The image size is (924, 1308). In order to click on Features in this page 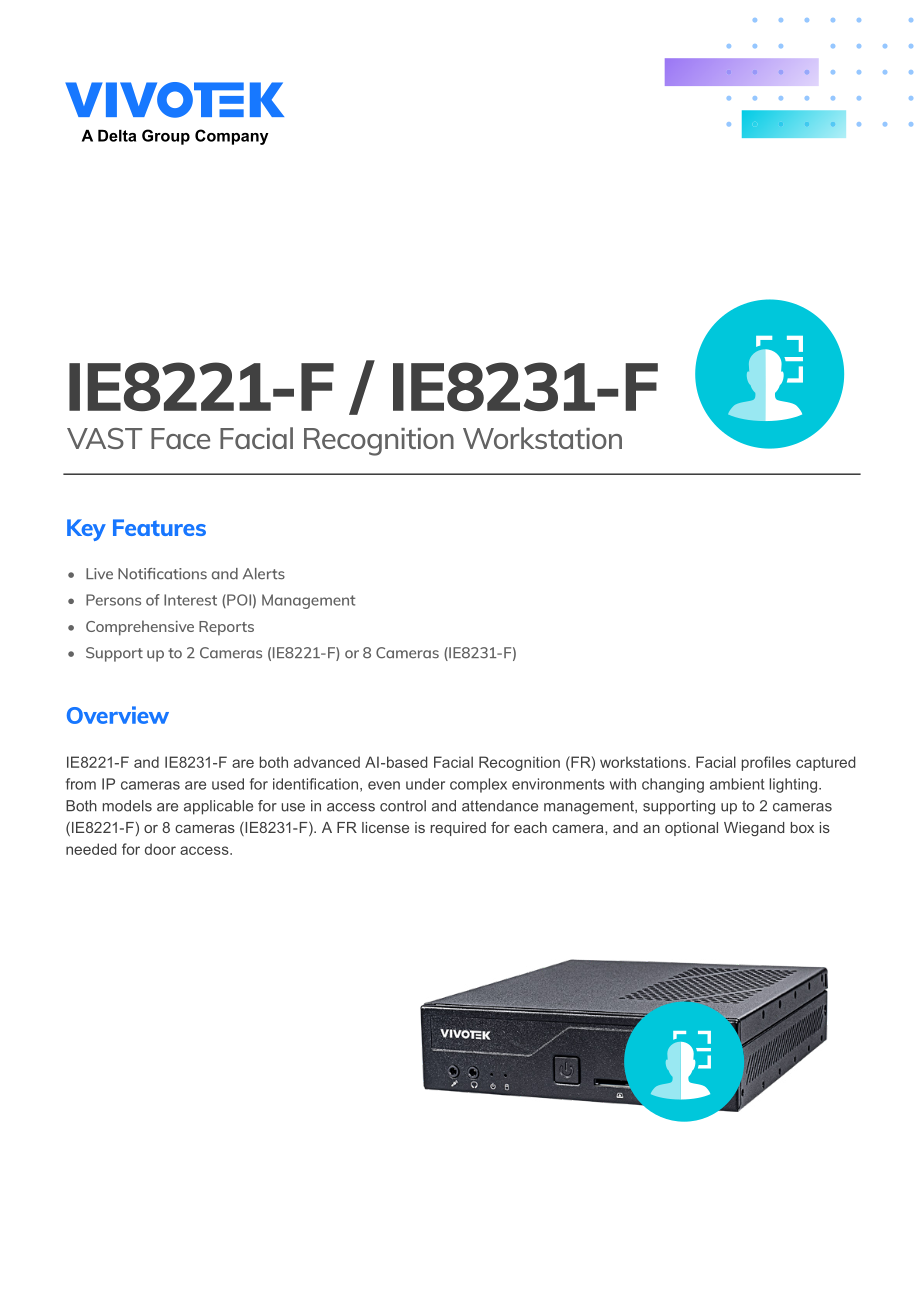, I will do `click(159, 527)`.
